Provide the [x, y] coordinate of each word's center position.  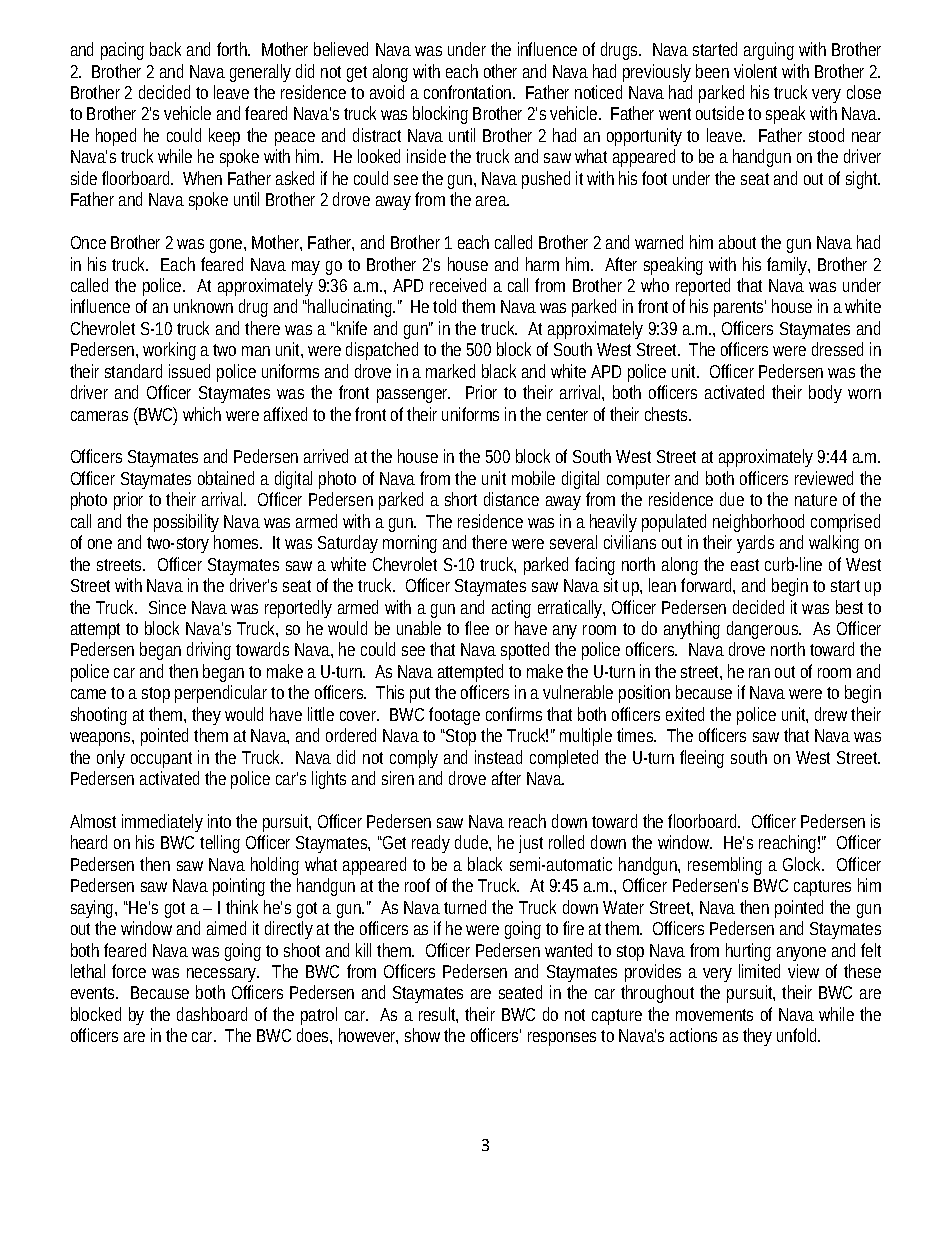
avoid [387, 92]
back [165, 49]
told [444, 306]
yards [755, 544]
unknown [203, 306]
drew [831, 714]
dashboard [212, 1014]
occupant [161, 760]
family [788, 266]
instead [498, 757]
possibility [186, 523]
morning [410, 544]
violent [755, 71]
